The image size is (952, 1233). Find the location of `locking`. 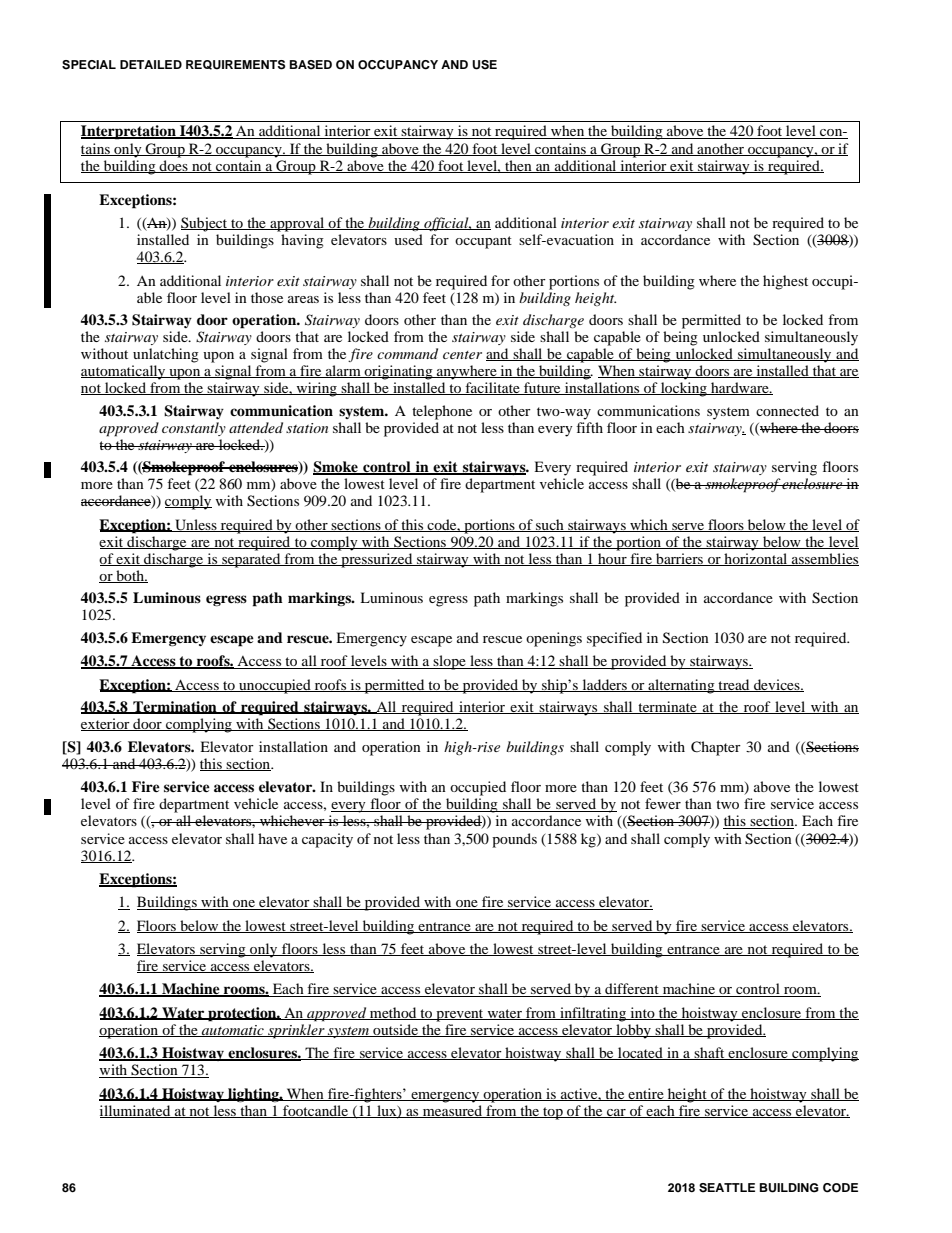

locking is located at coordinates (684, 389).
